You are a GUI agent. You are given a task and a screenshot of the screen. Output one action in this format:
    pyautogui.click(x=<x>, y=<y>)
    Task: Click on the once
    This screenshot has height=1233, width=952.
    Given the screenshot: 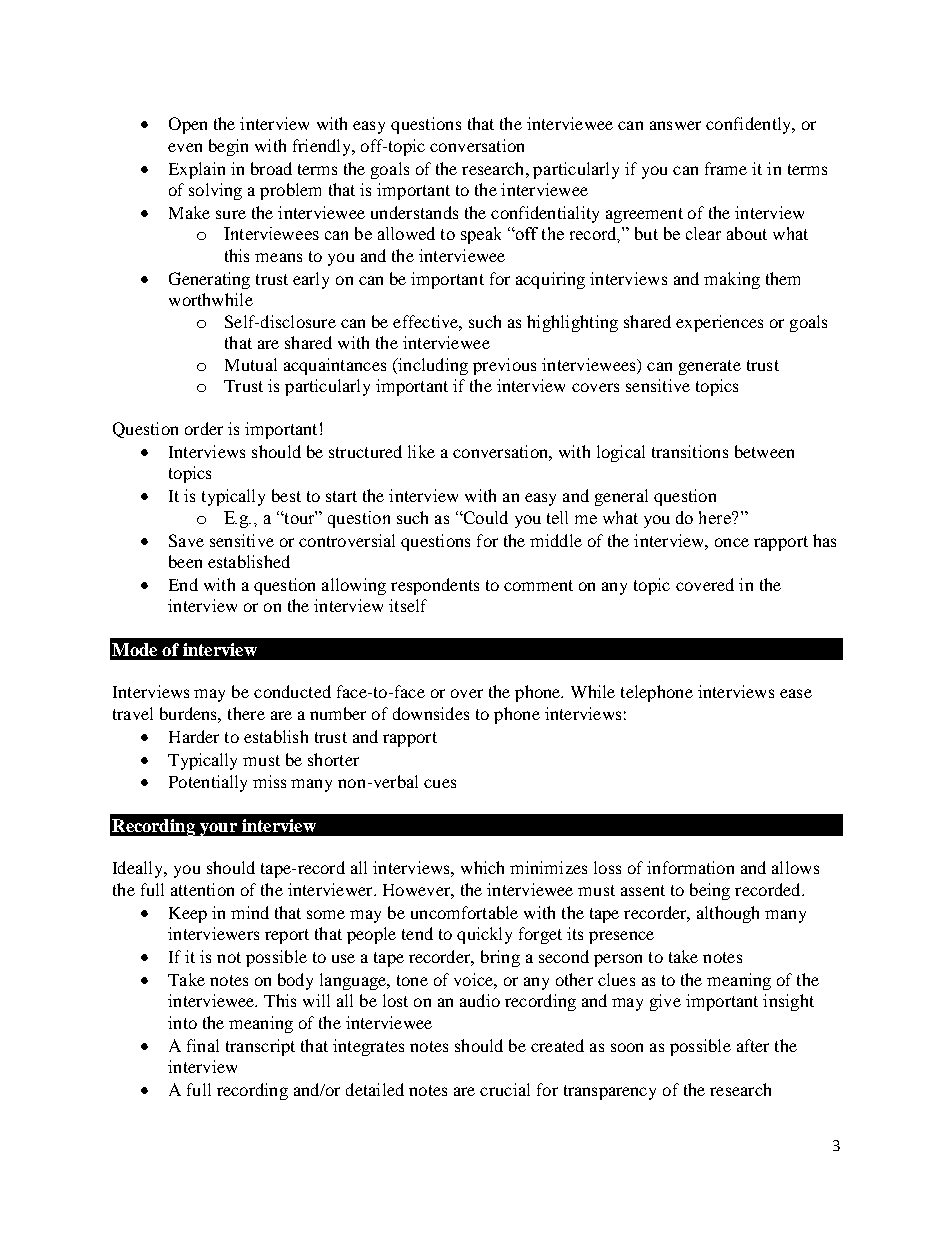 What is the action you would take?
    pyautogui.click(x=732, y=542)
